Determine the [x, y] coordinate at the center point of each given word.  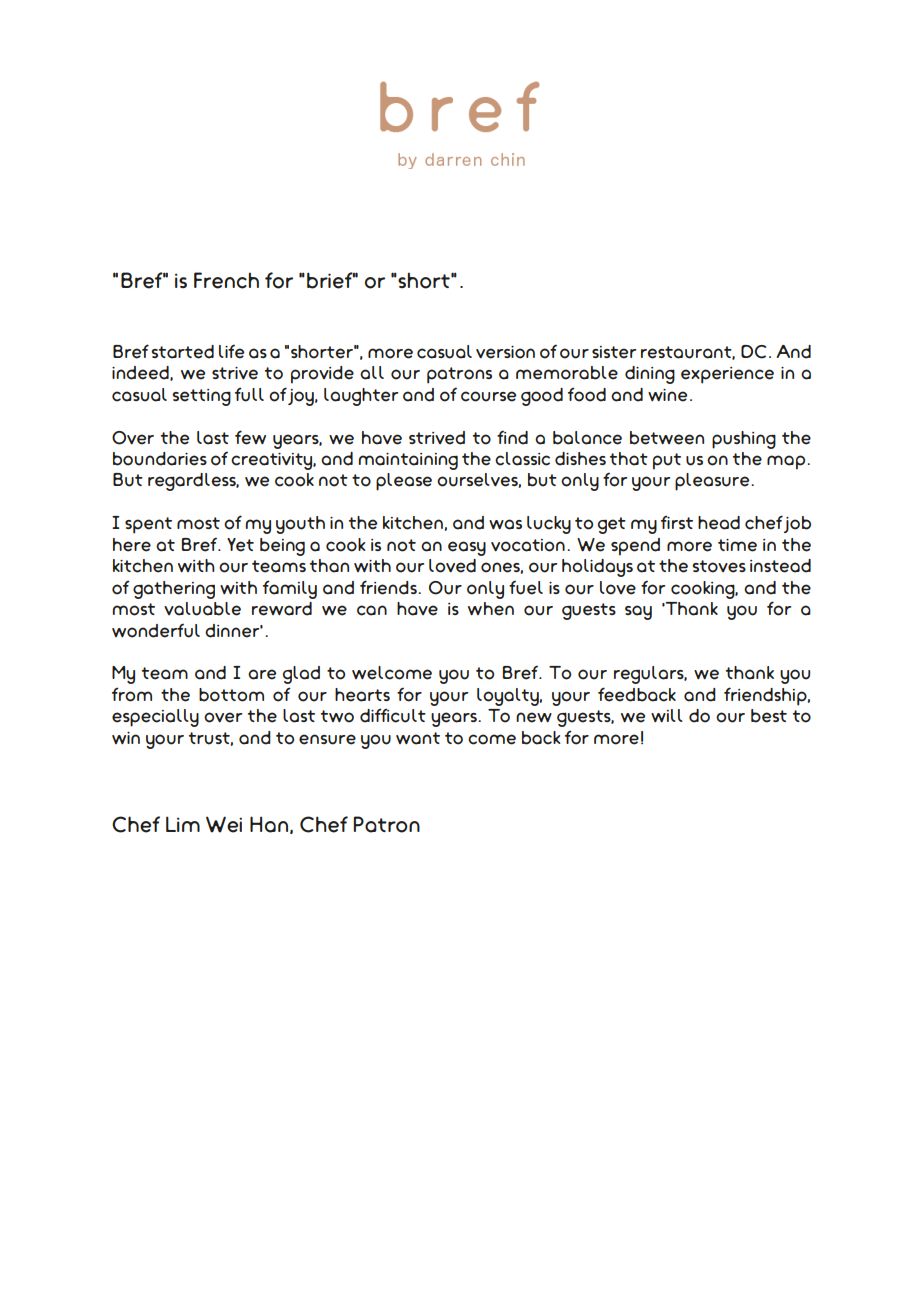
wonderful [156, 630]
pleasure [713, 482]
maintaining [408, 461]
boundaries [160, 459]
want [418, 738]
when [491, 609]
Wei [224, 824]
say [638, 612]
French [226, 280]
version [505, 352]
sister [614, 352]
